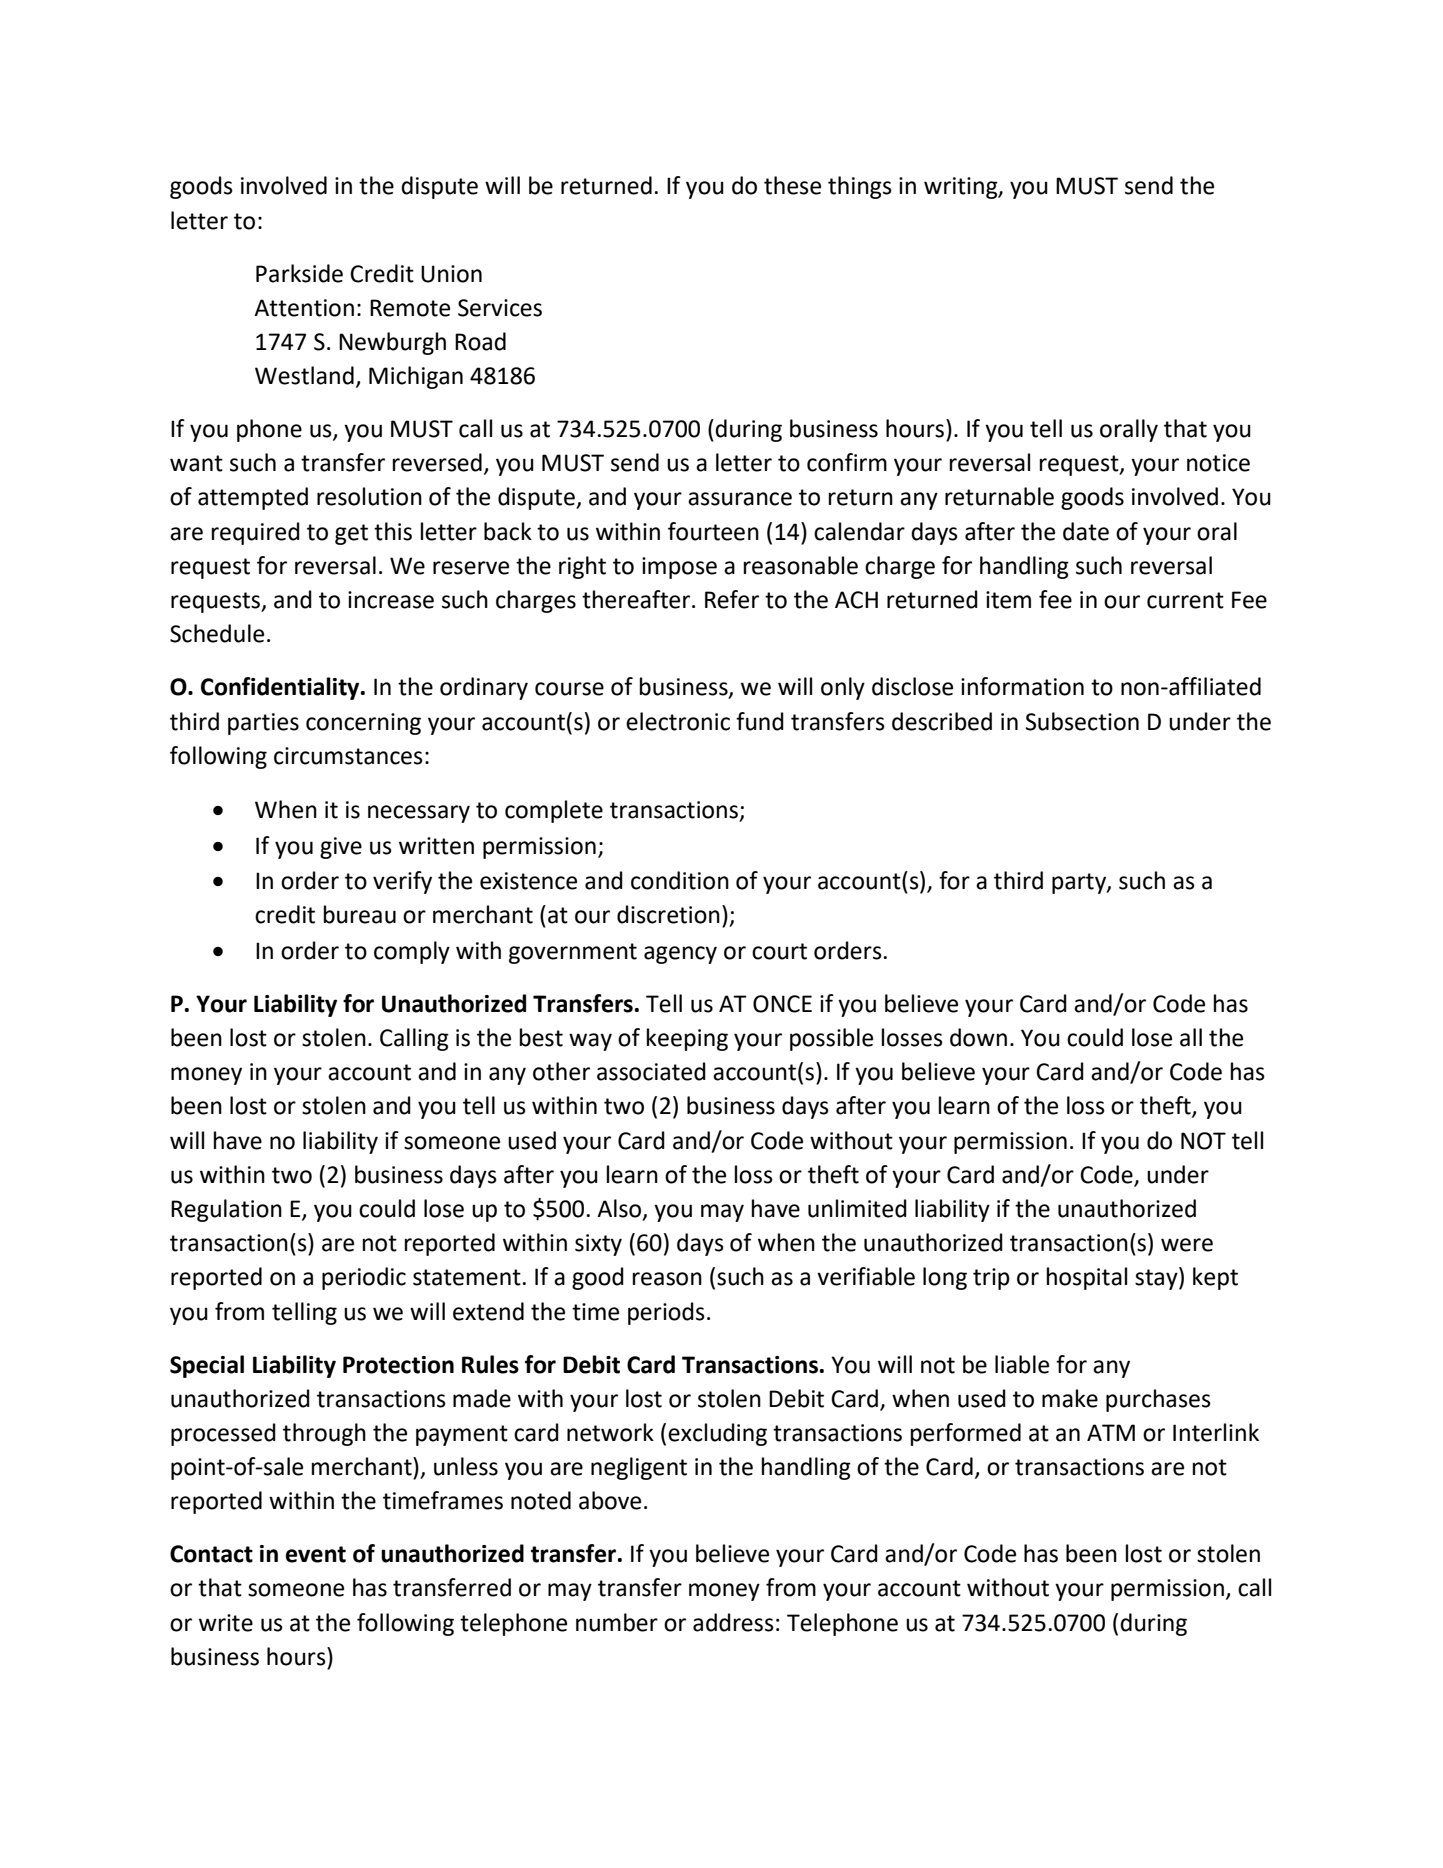  Describe the element at coordinates (733, 1622) in the page. I see `address` at that location.
